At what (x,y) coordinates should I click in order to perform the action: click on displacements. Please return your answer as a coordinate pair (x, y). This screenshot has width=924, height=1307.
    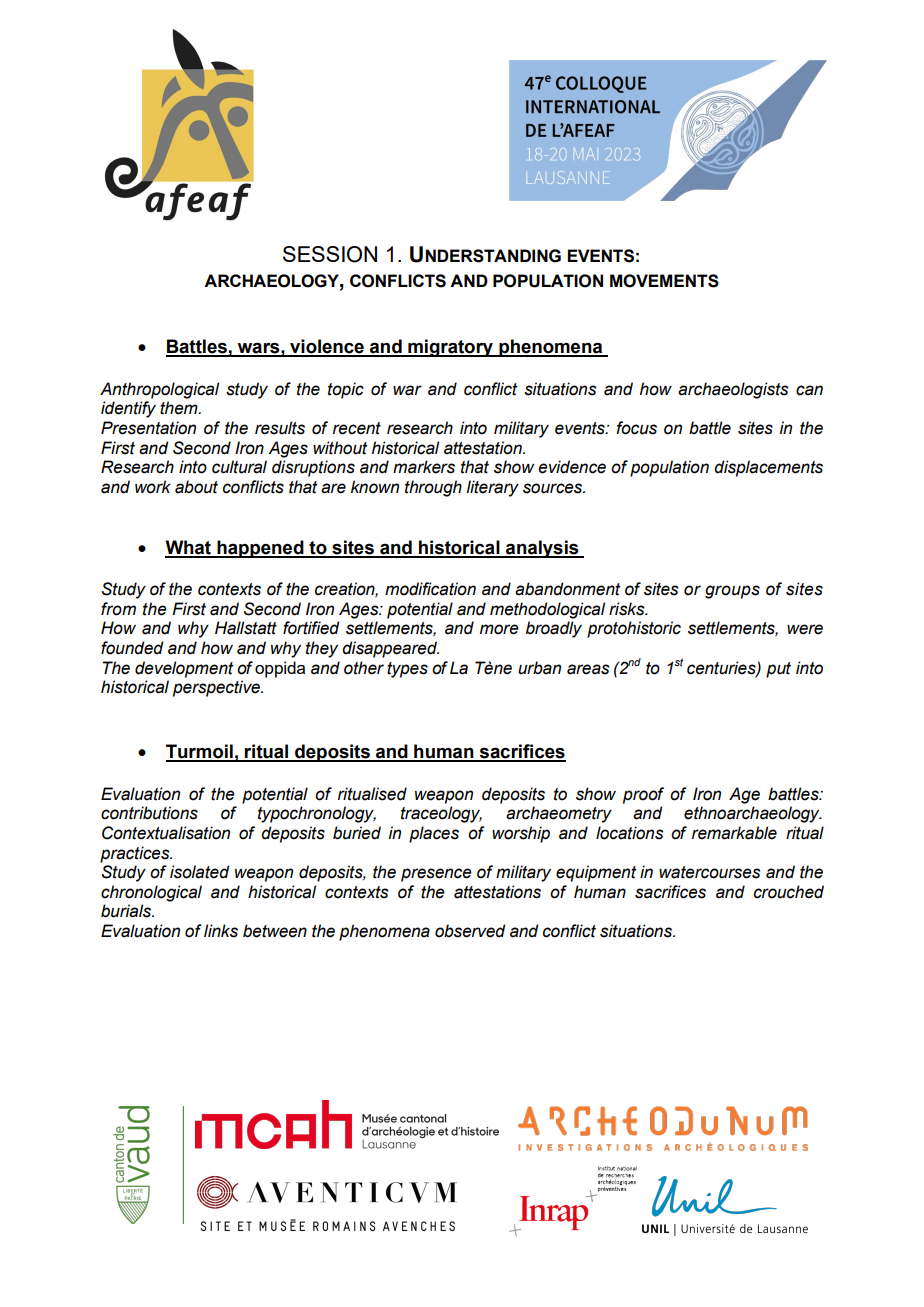
    Looking at the image, I should click on (768, 468).
